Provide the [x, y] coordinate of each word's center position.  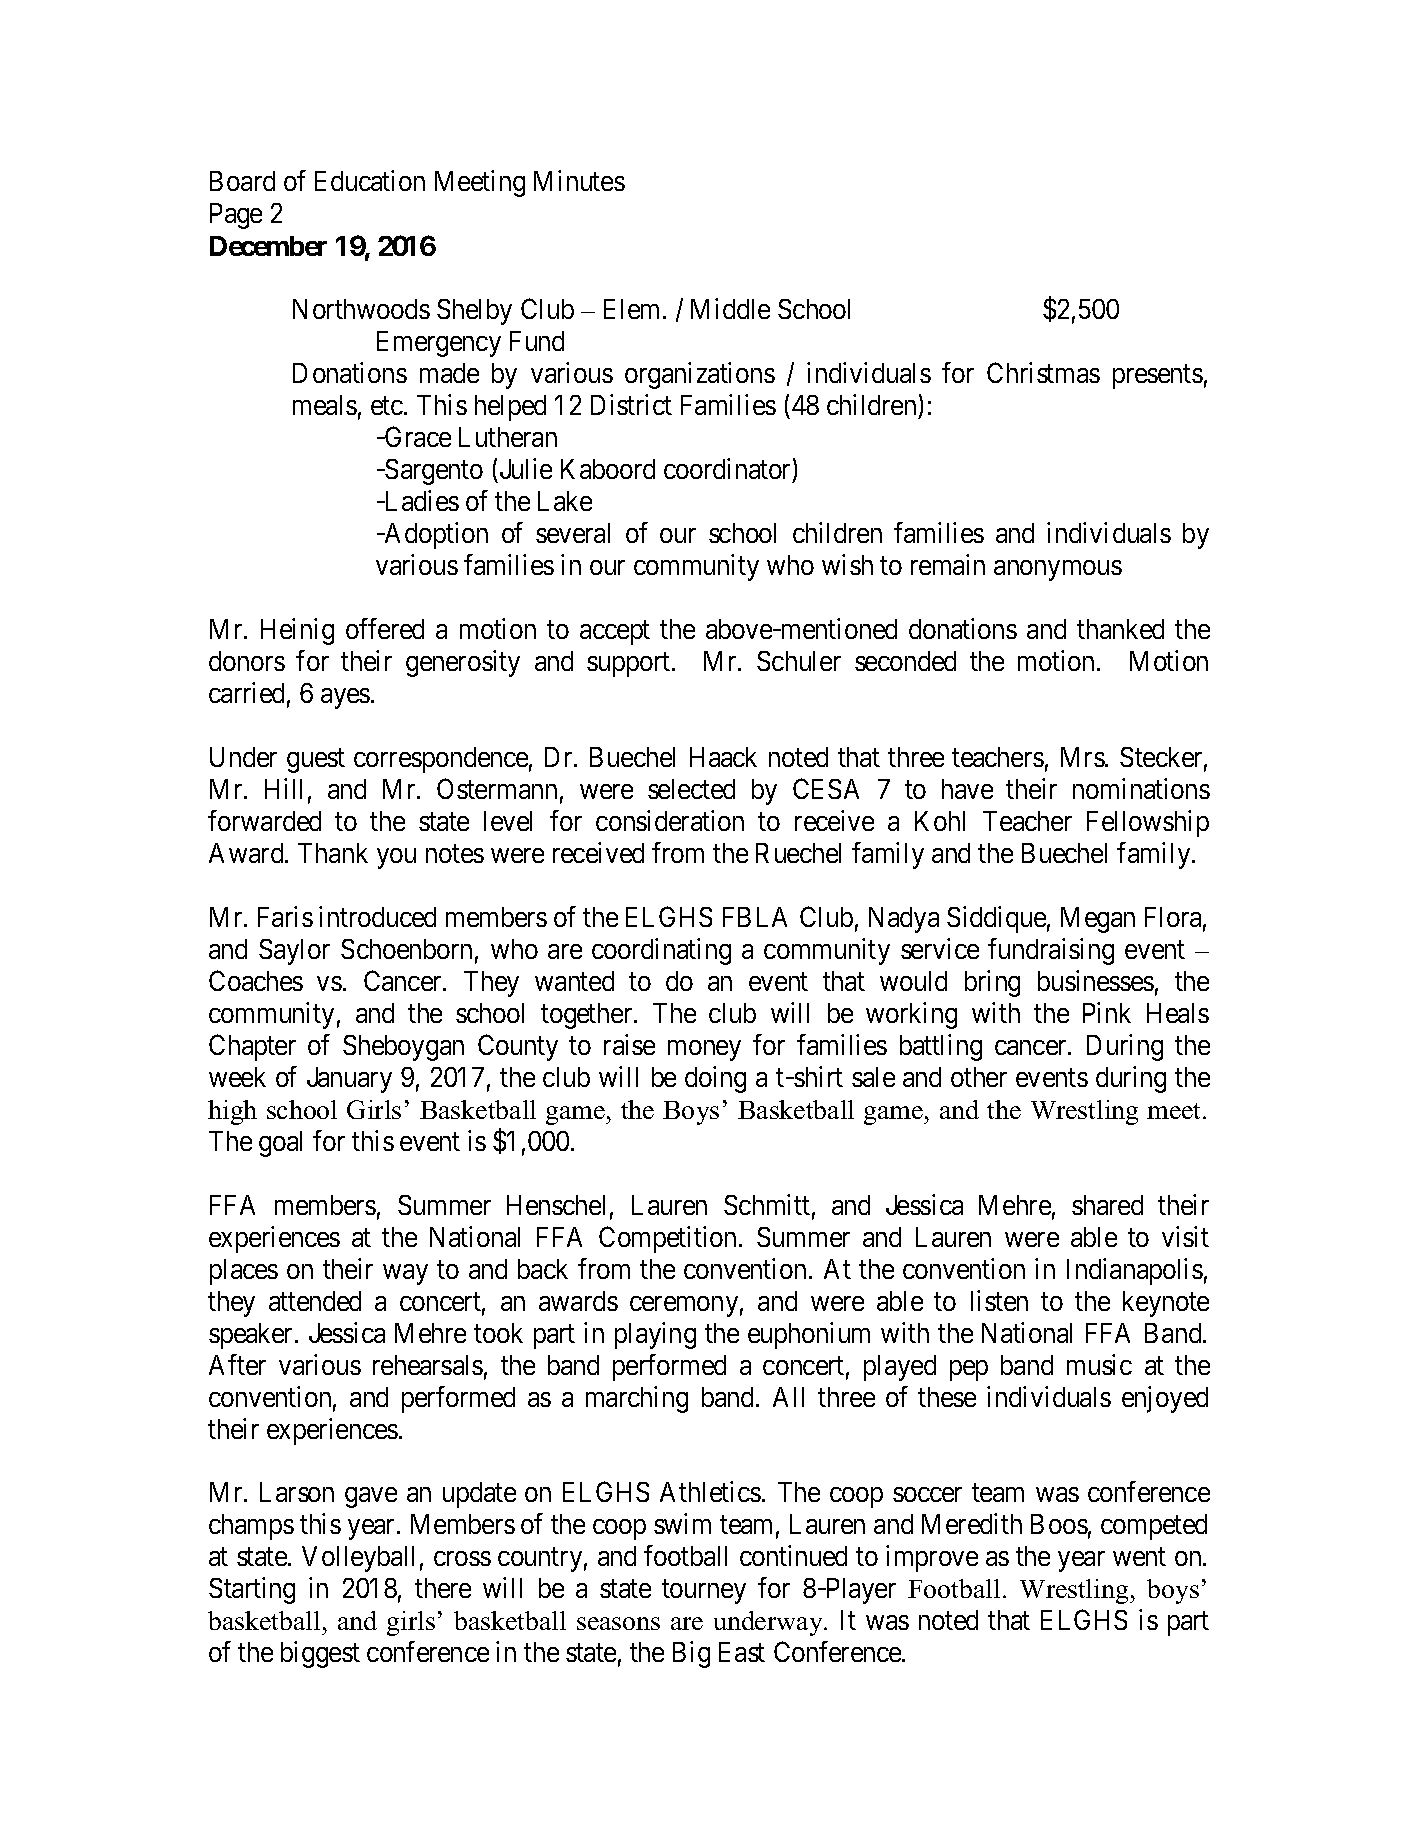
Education [370, 180]
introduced [377, 916]
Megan [1098, 920]
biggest [320, 1654]
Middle [730, 308]
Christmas [1043, 372]
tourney [704, 1592]
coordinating [661, 951]
